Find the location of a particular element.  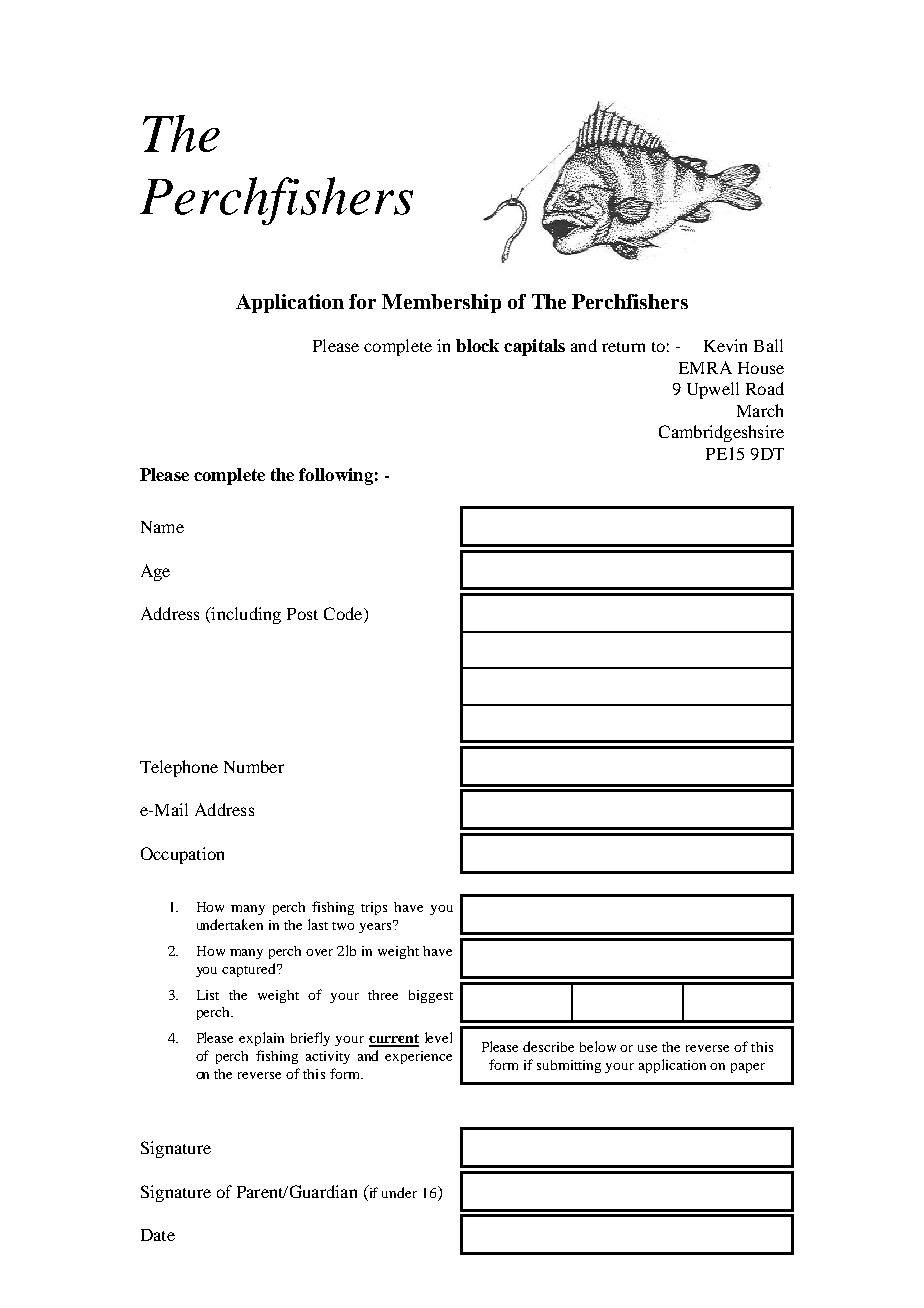

below is located at coordinates (598, 1046).
